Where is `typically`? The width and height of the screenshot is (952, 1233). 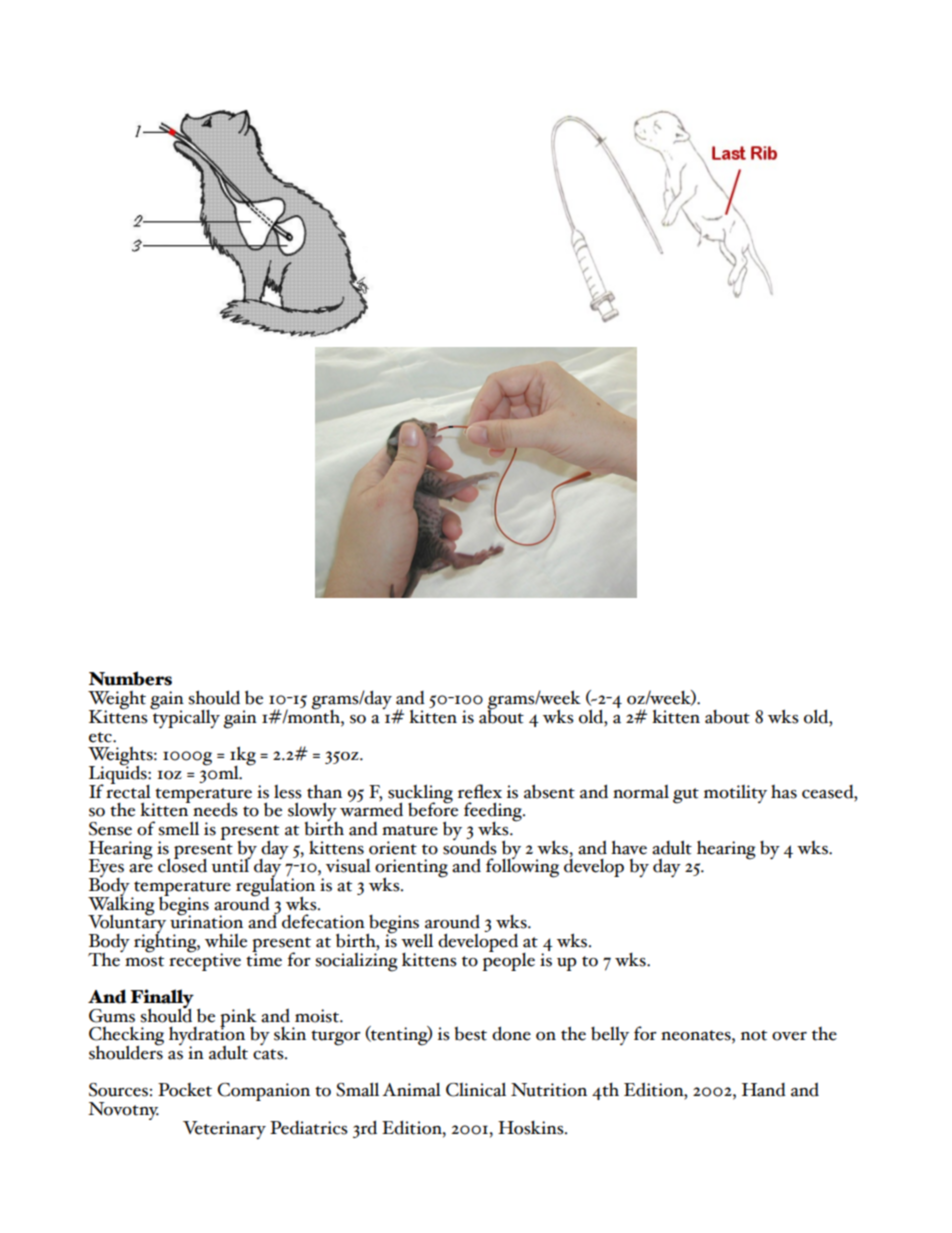 typically is located at coordinates (185, 718).
